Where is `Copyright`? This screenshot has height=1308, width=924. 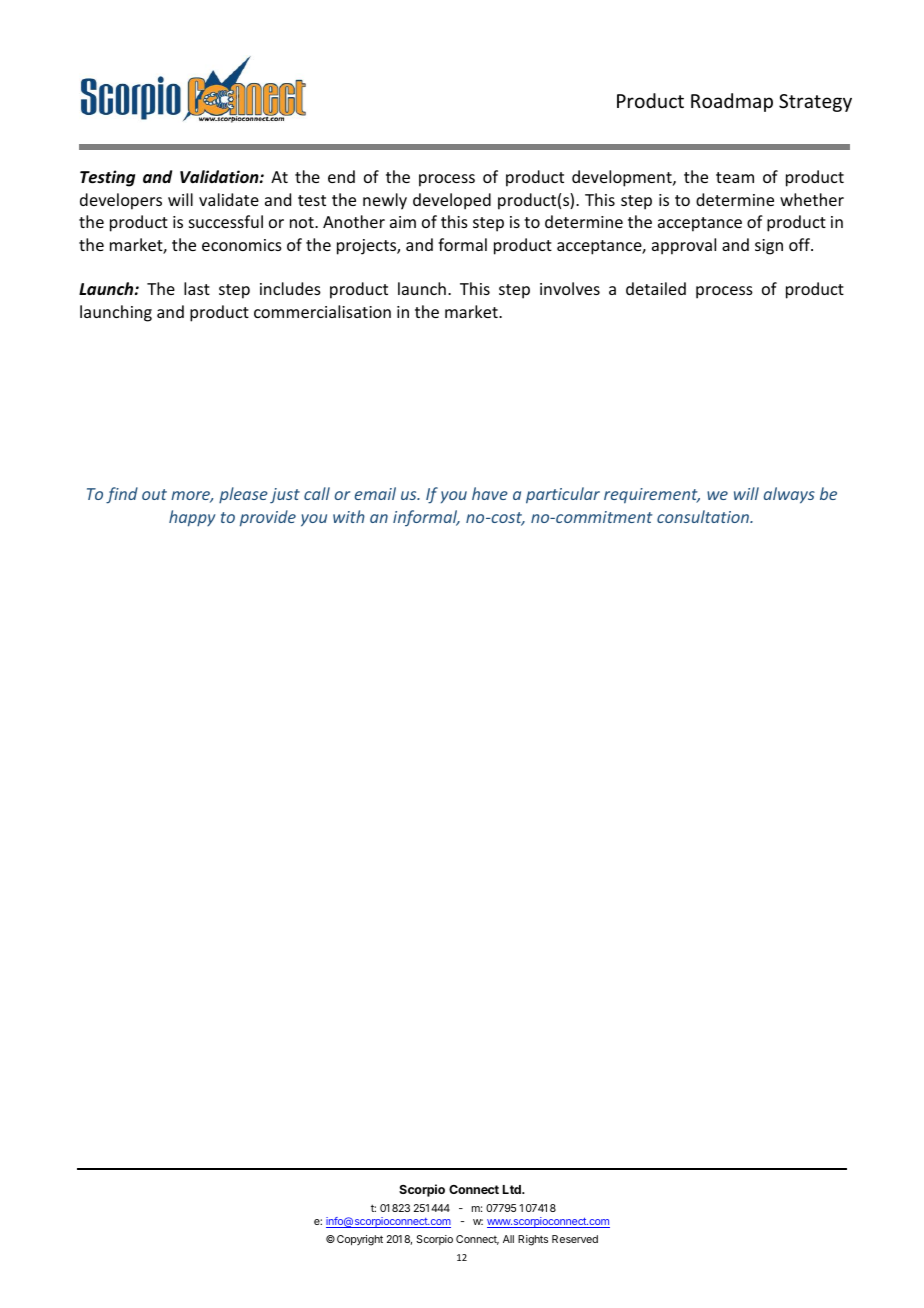 Copyright is located at coordinates (360, 1240).
